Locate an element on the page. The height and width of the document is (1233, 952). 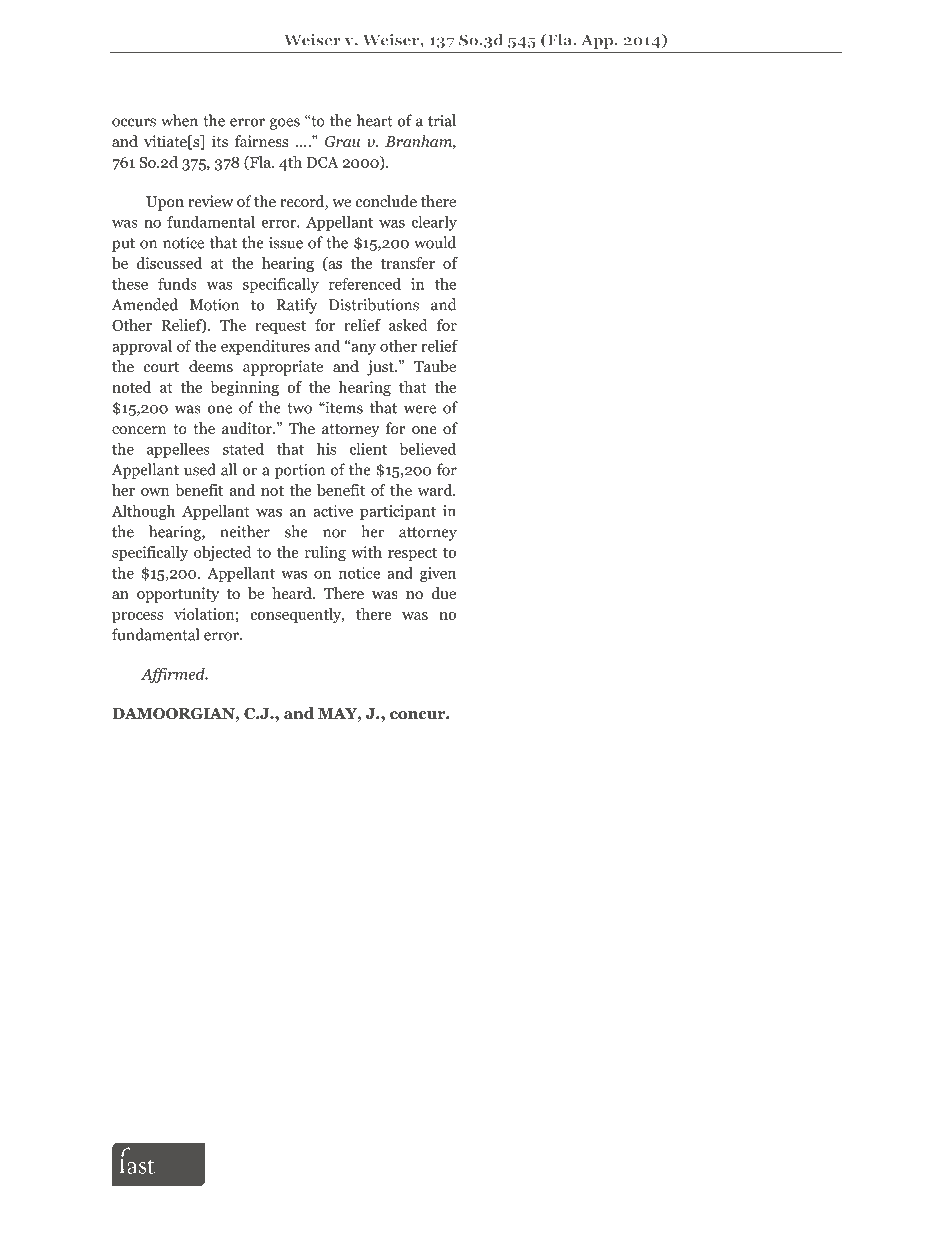
Affirmed is located at coordinates (174, 675).
